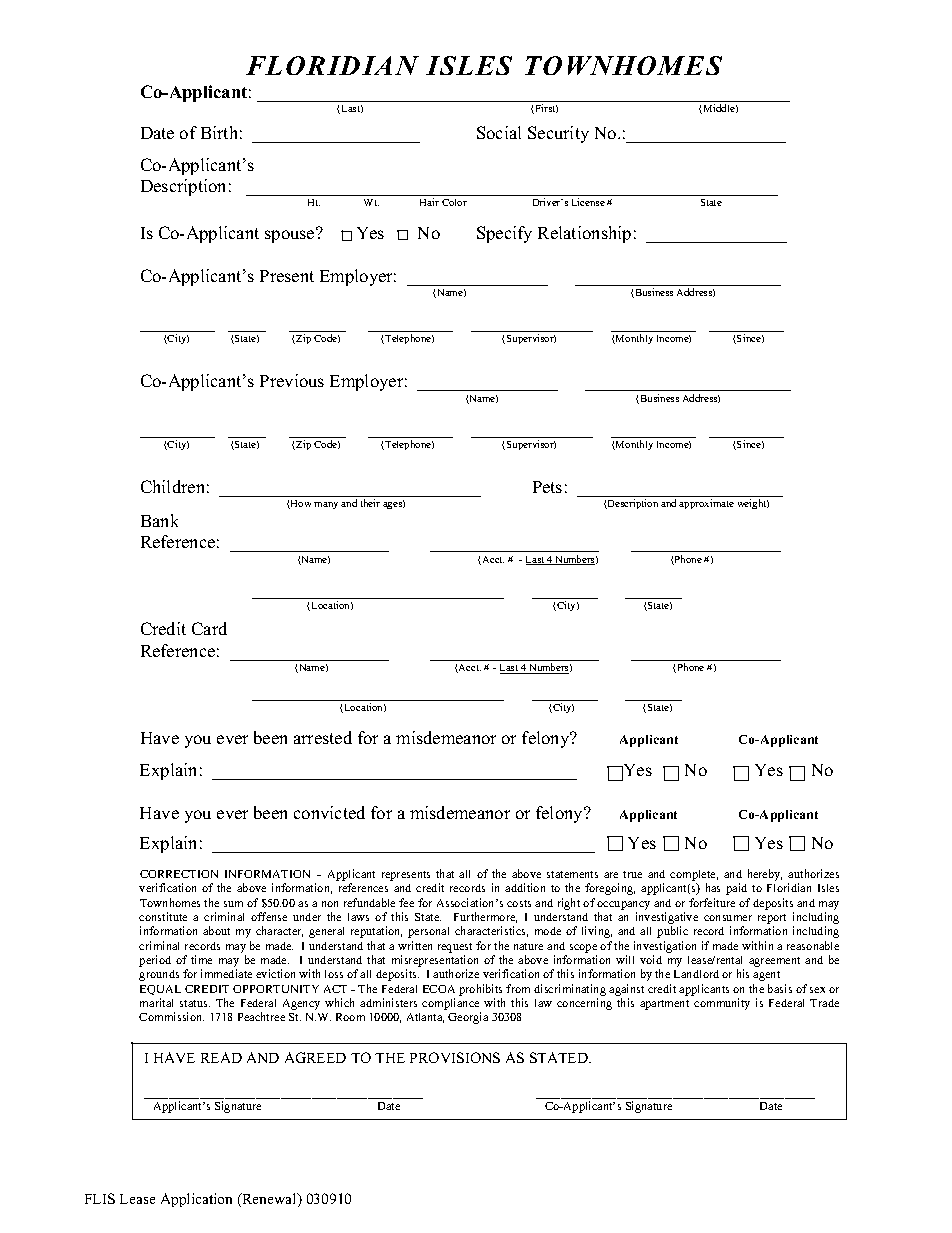  I want to click on approximate, so click(706, 504).
